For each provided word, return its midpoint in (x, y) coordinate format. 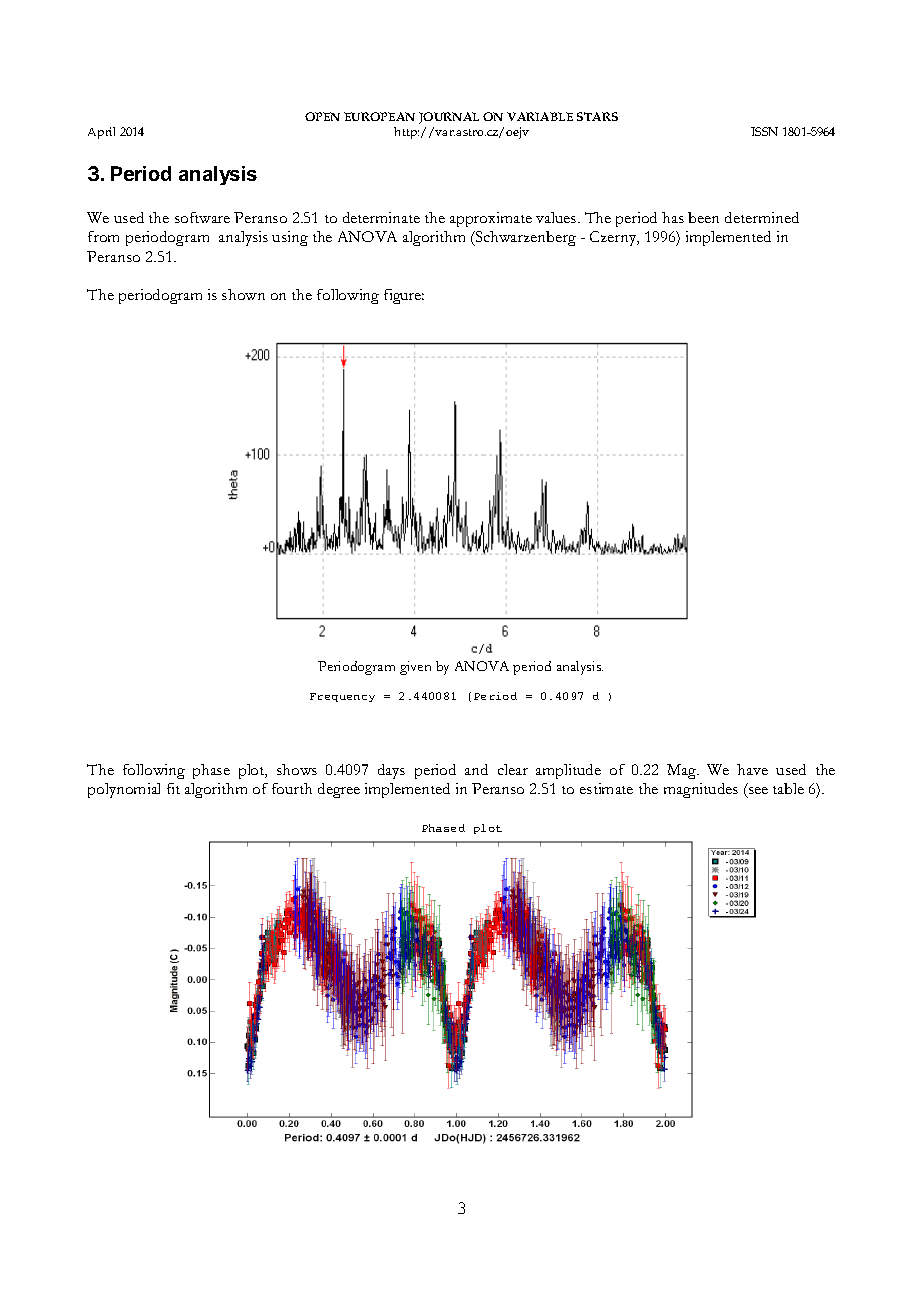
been (703, 217)
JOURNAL (449, 118)
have (752, 769)
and (476, 769)
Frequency (342, 697)
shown (243, 294)
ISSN (764, 131)
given (415, 668)
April (101, 133)
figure (404, 296)
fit (173, 788)
